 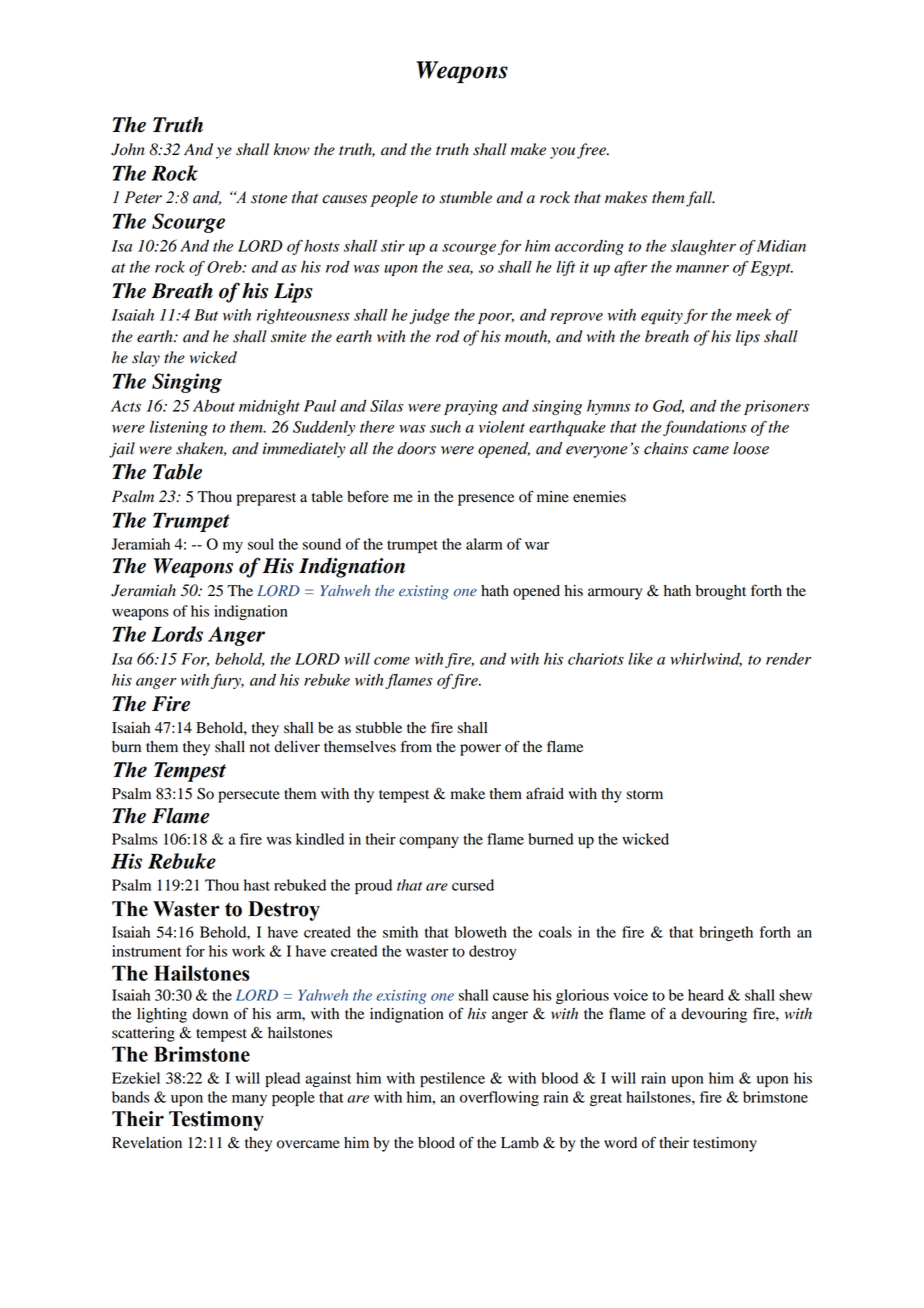 I want to click on many, so click(x=249, y=1100).
